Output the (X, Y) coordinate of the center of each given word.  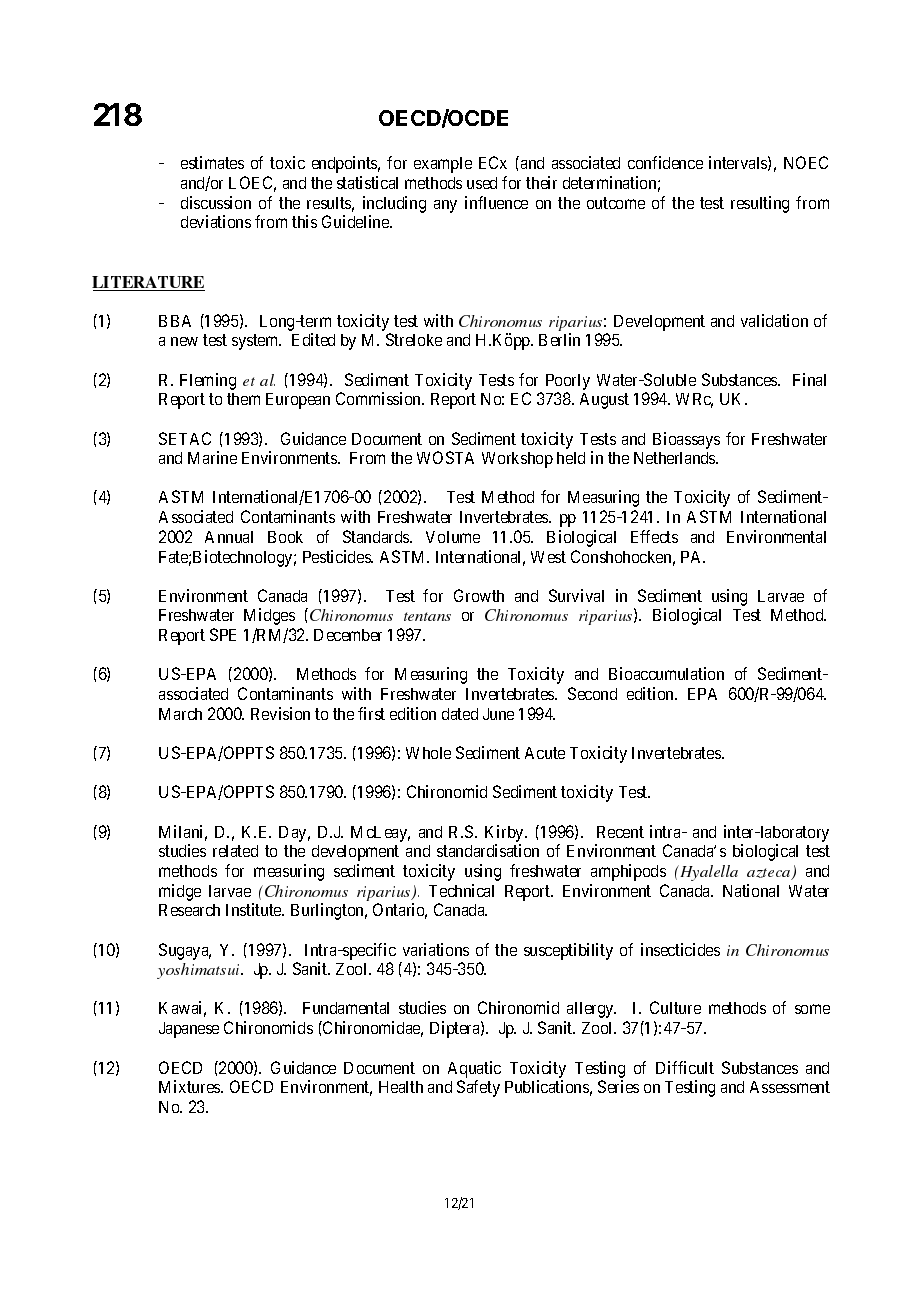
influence (496, 202)
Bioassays (686, 440)
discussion (216, 202)
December (348, 635)
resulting (760, 204)
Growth (479, 595)
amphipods (628, 872)
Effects (654, 536)
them (243, 399)
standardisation (488, 850)
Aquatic (474, 1069)
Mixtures (190, 1086)
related (235, 851)
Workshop (517, 460)
